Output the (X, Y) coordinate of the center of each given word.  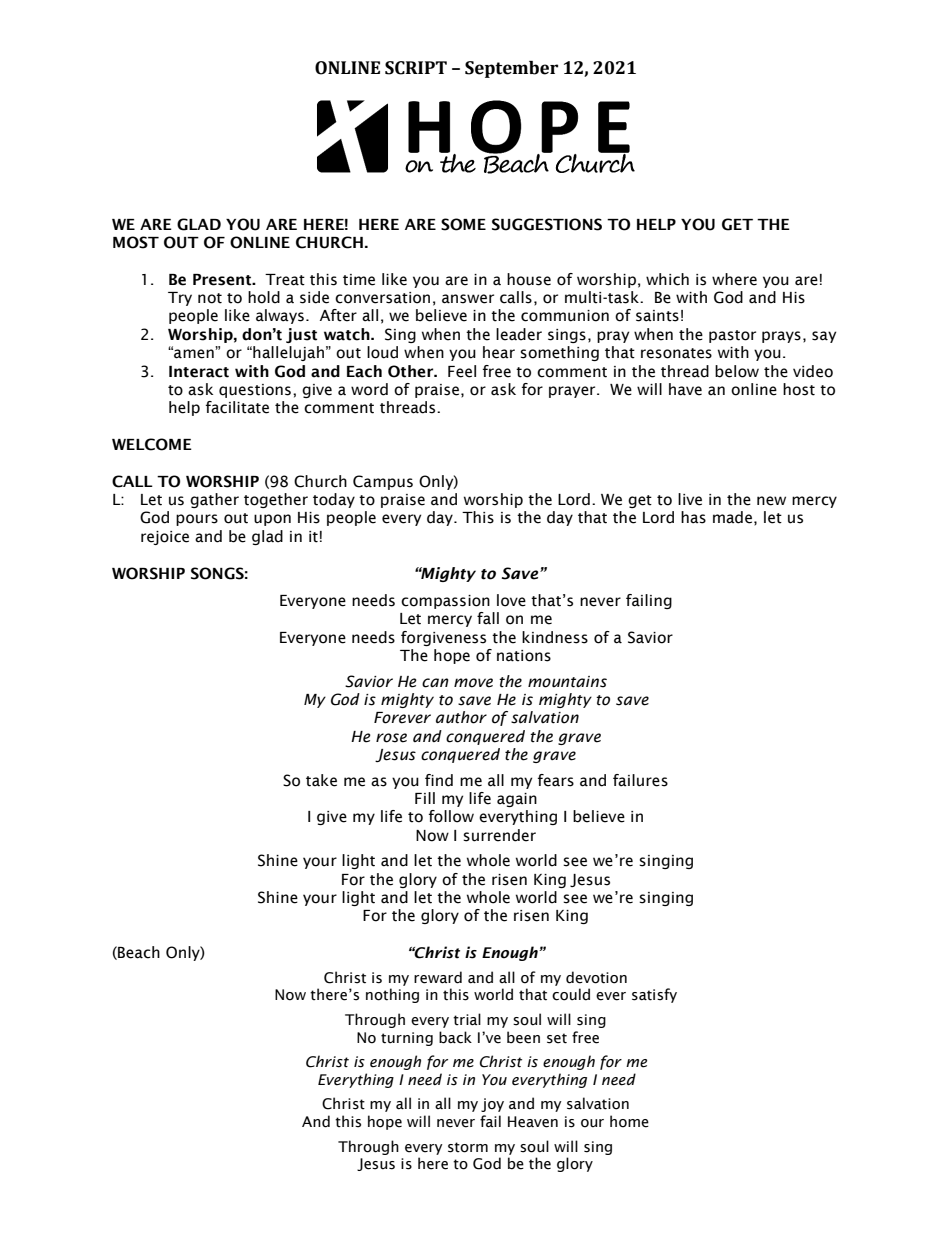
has (693, 517)
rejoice (165, 538)
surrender (499, 835)
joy (492, 1105)
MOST (136, 242)
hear (499, 352)
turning (407, 1039)
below (737, 371)
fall (488, 618)
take (321, 780)
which (667, 279)
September (511, 69)
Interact (199, 372)
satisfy (654, 995)
